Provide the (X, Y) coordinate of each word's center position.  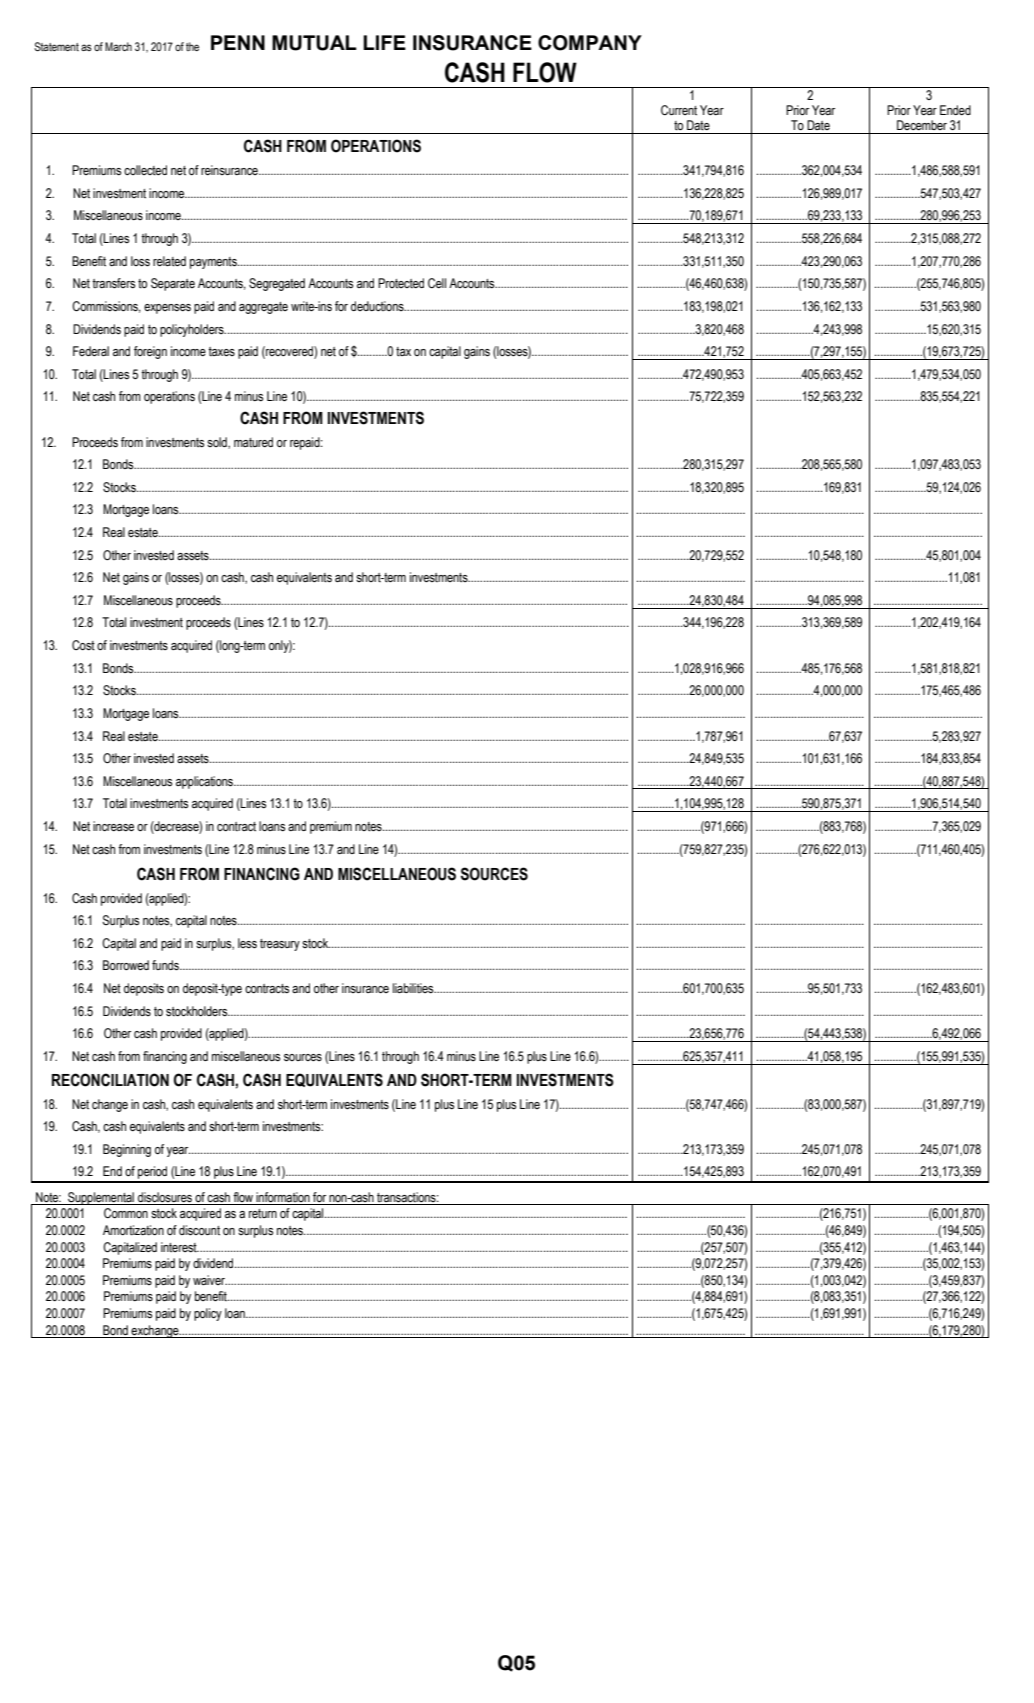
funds (166, 965)
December (922, 125)
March (118, 46)
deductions (378, 306)
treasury (280, 945)
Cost (83, 645)
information (283, 1197)
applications (205, 782)
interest (180, 1247)
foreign (150, 352)
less (247, 943)
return (263, 1213)
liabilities (414, 988)
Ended (955, 110)
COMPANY (590, 43)
